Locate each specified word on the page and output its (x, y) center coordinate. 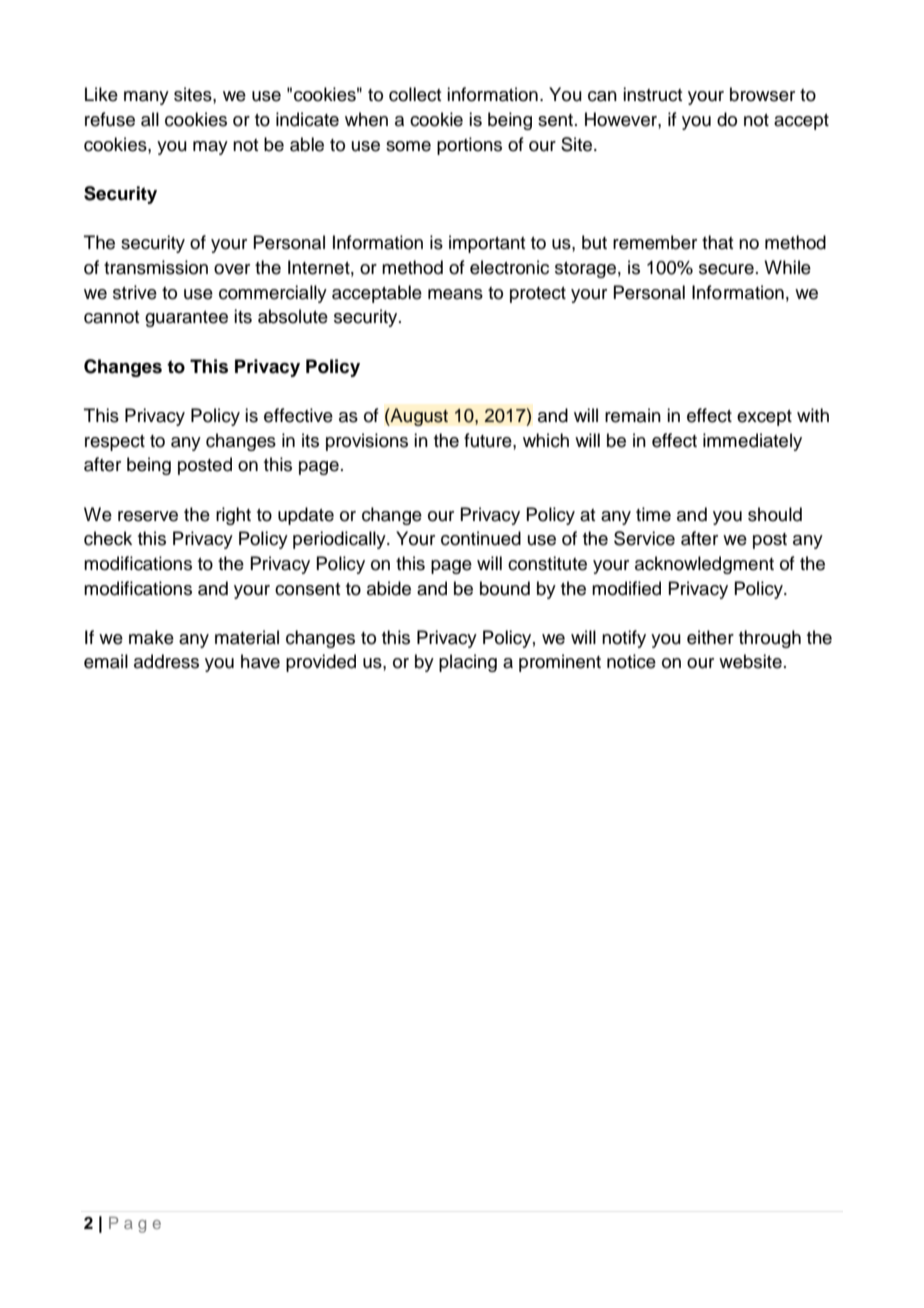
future (489, 440)
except (764, 418)
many (146, 98)
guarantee (186, 319)
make (151, 637)
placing (468, 663)
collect (415, 94)
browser (762, 94)
